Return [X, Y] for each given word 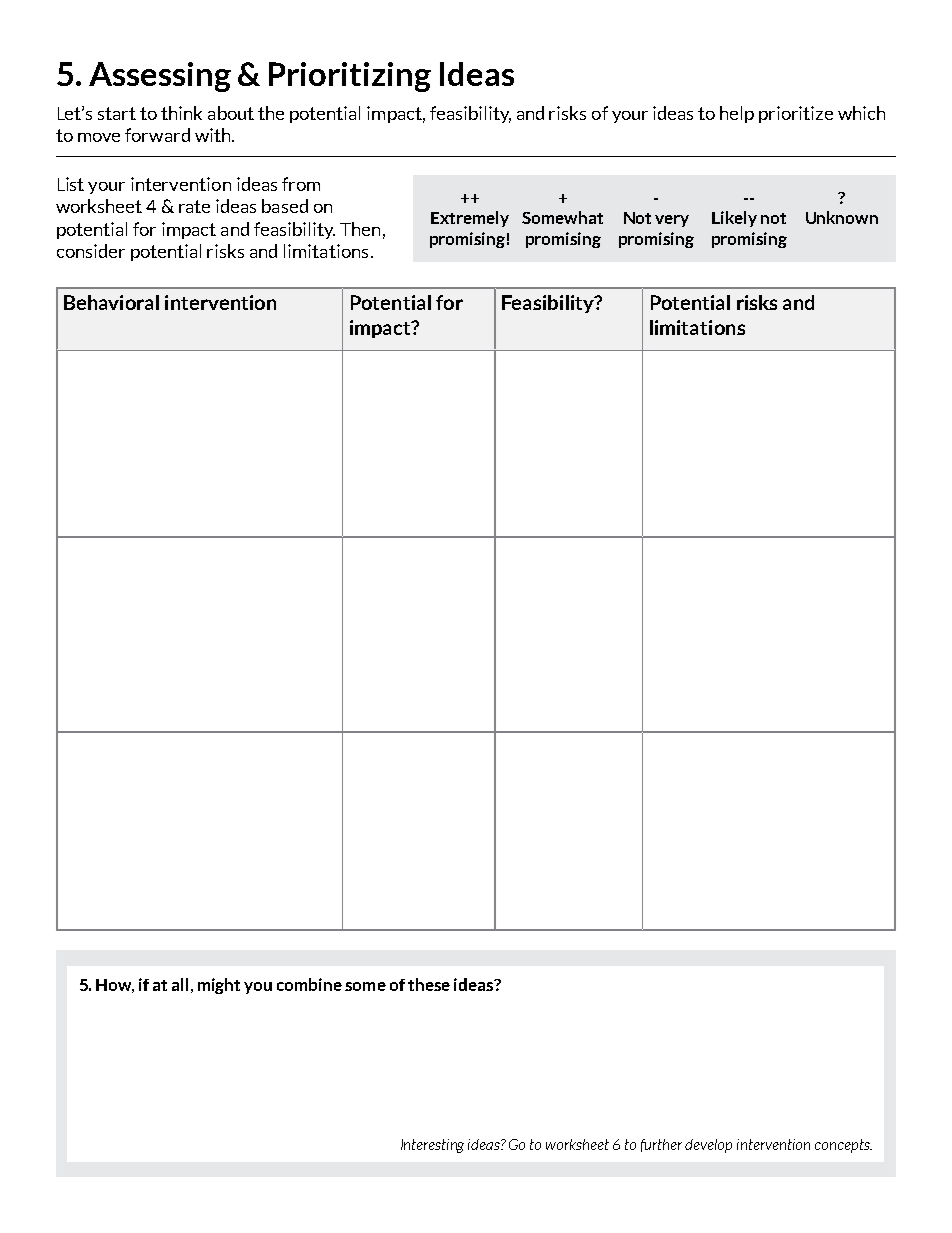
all [180, 984]
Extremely [470, 219]
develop [708, 1146]
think [181, 113]
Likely [734, 219]
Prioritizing [350, 77]
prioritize [796, 114]
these [429, 984]
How [115, 986]
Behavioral [111, 302]
